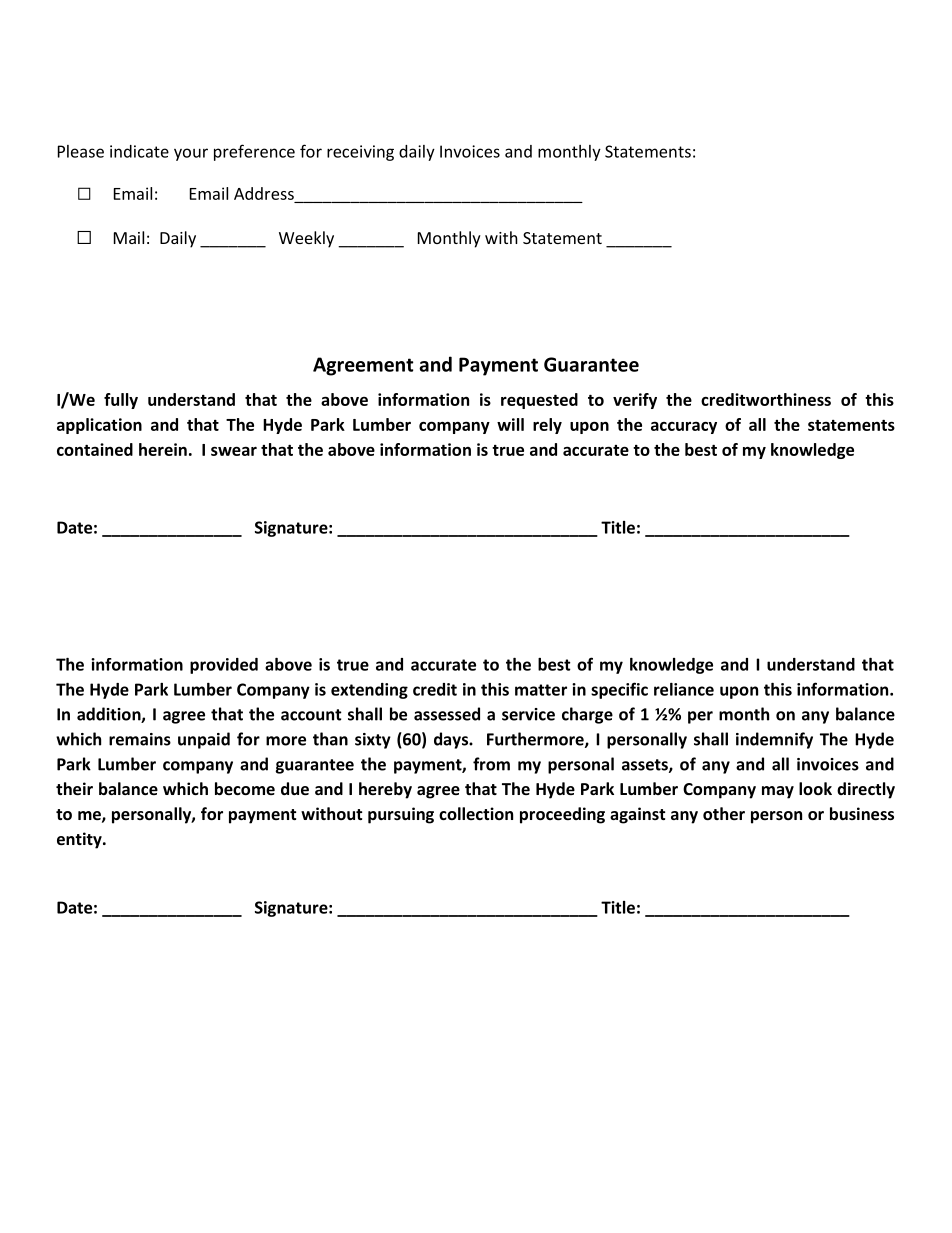  Describe the element at coordinates (163, 449) in the screenshot. I see `herein` at that location.
